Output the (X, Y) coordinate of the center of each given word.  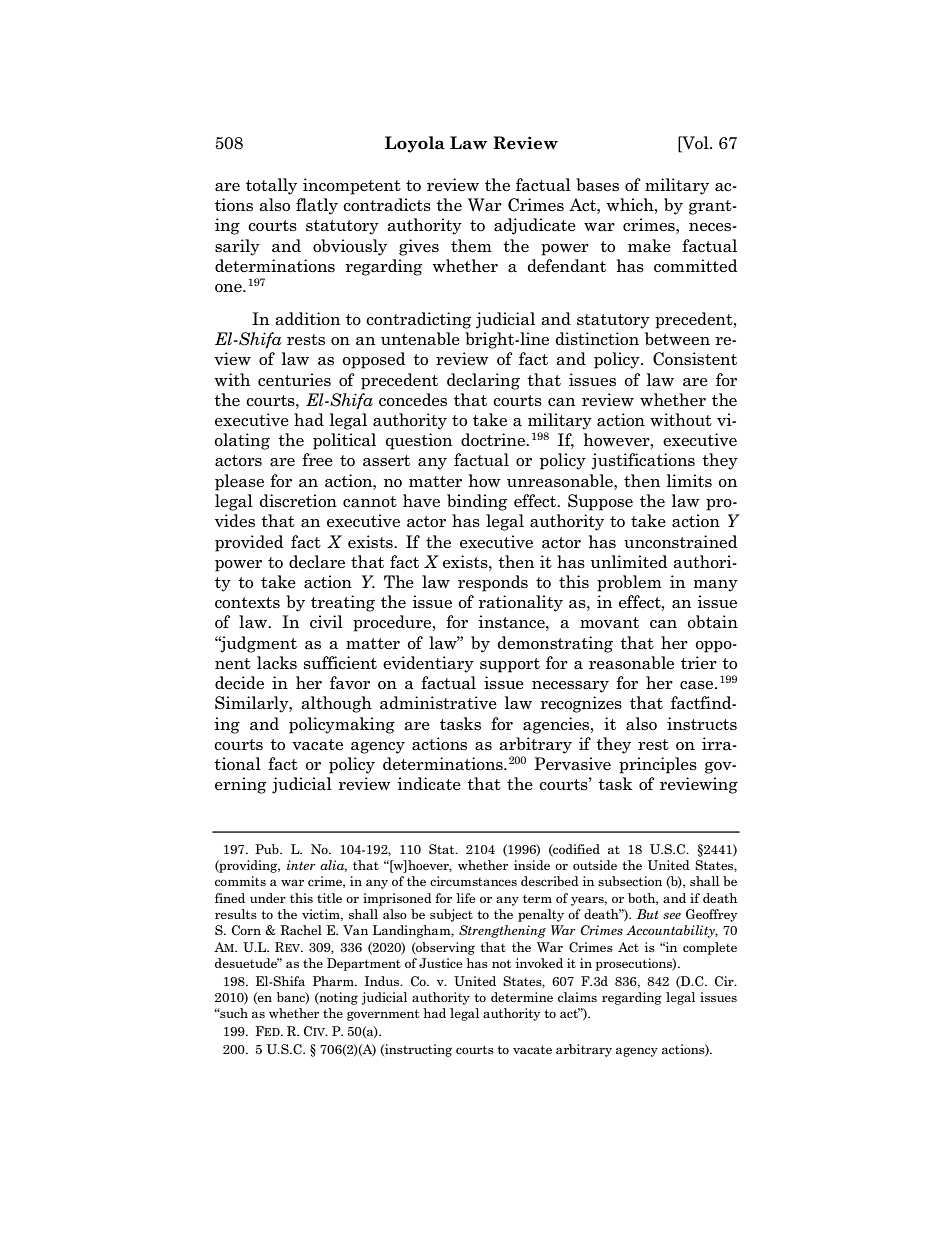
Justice (440, 963)
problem (629, 583)
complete (710, 948)
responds (493, 583)
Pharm (334, 981)
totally (271, 186)
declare (317, 562)
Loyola (415, 144)
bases (597, 184)
